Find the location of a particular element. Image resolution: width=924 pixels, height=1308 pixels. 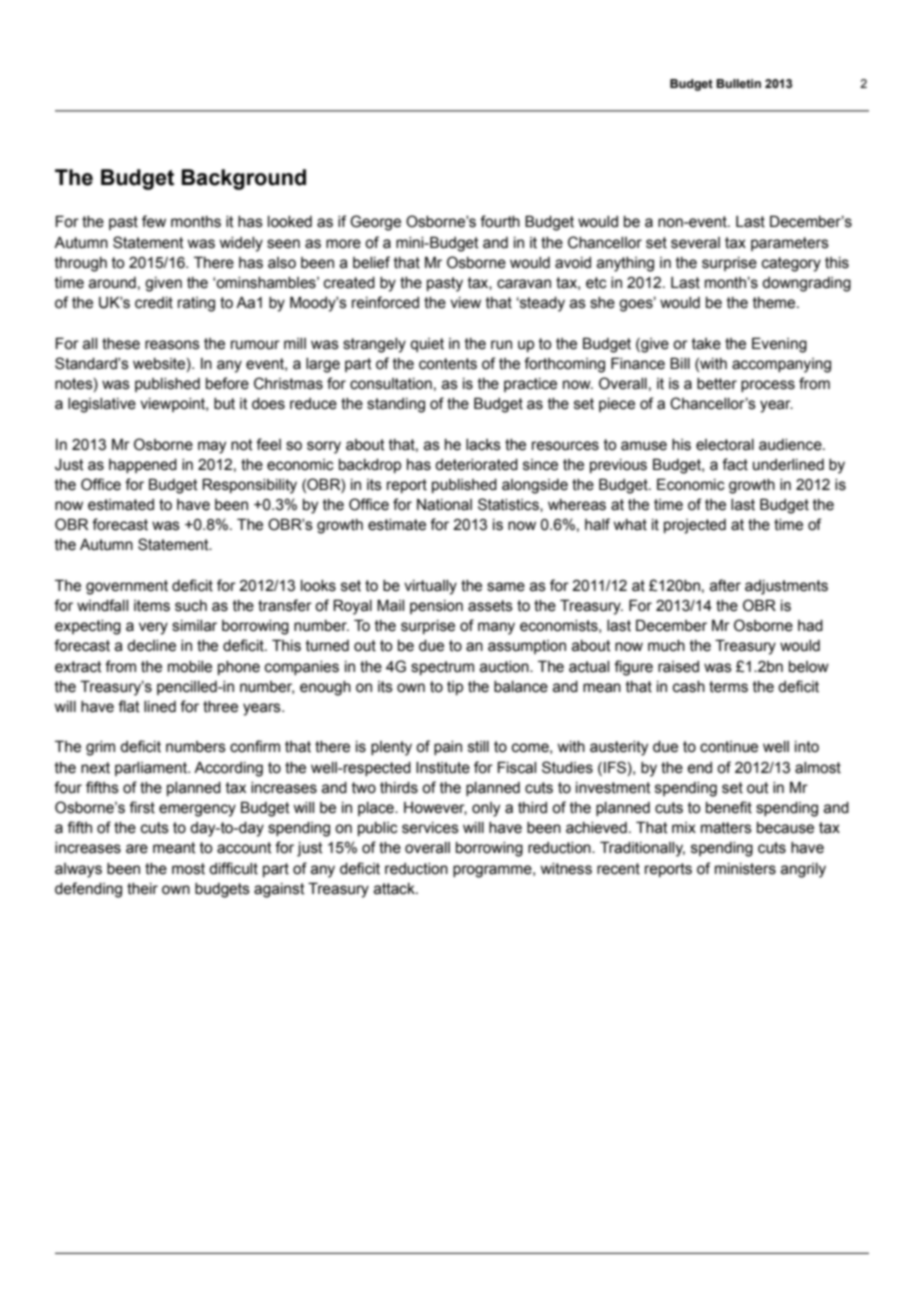

attack is located at coordinates (395, 889).
